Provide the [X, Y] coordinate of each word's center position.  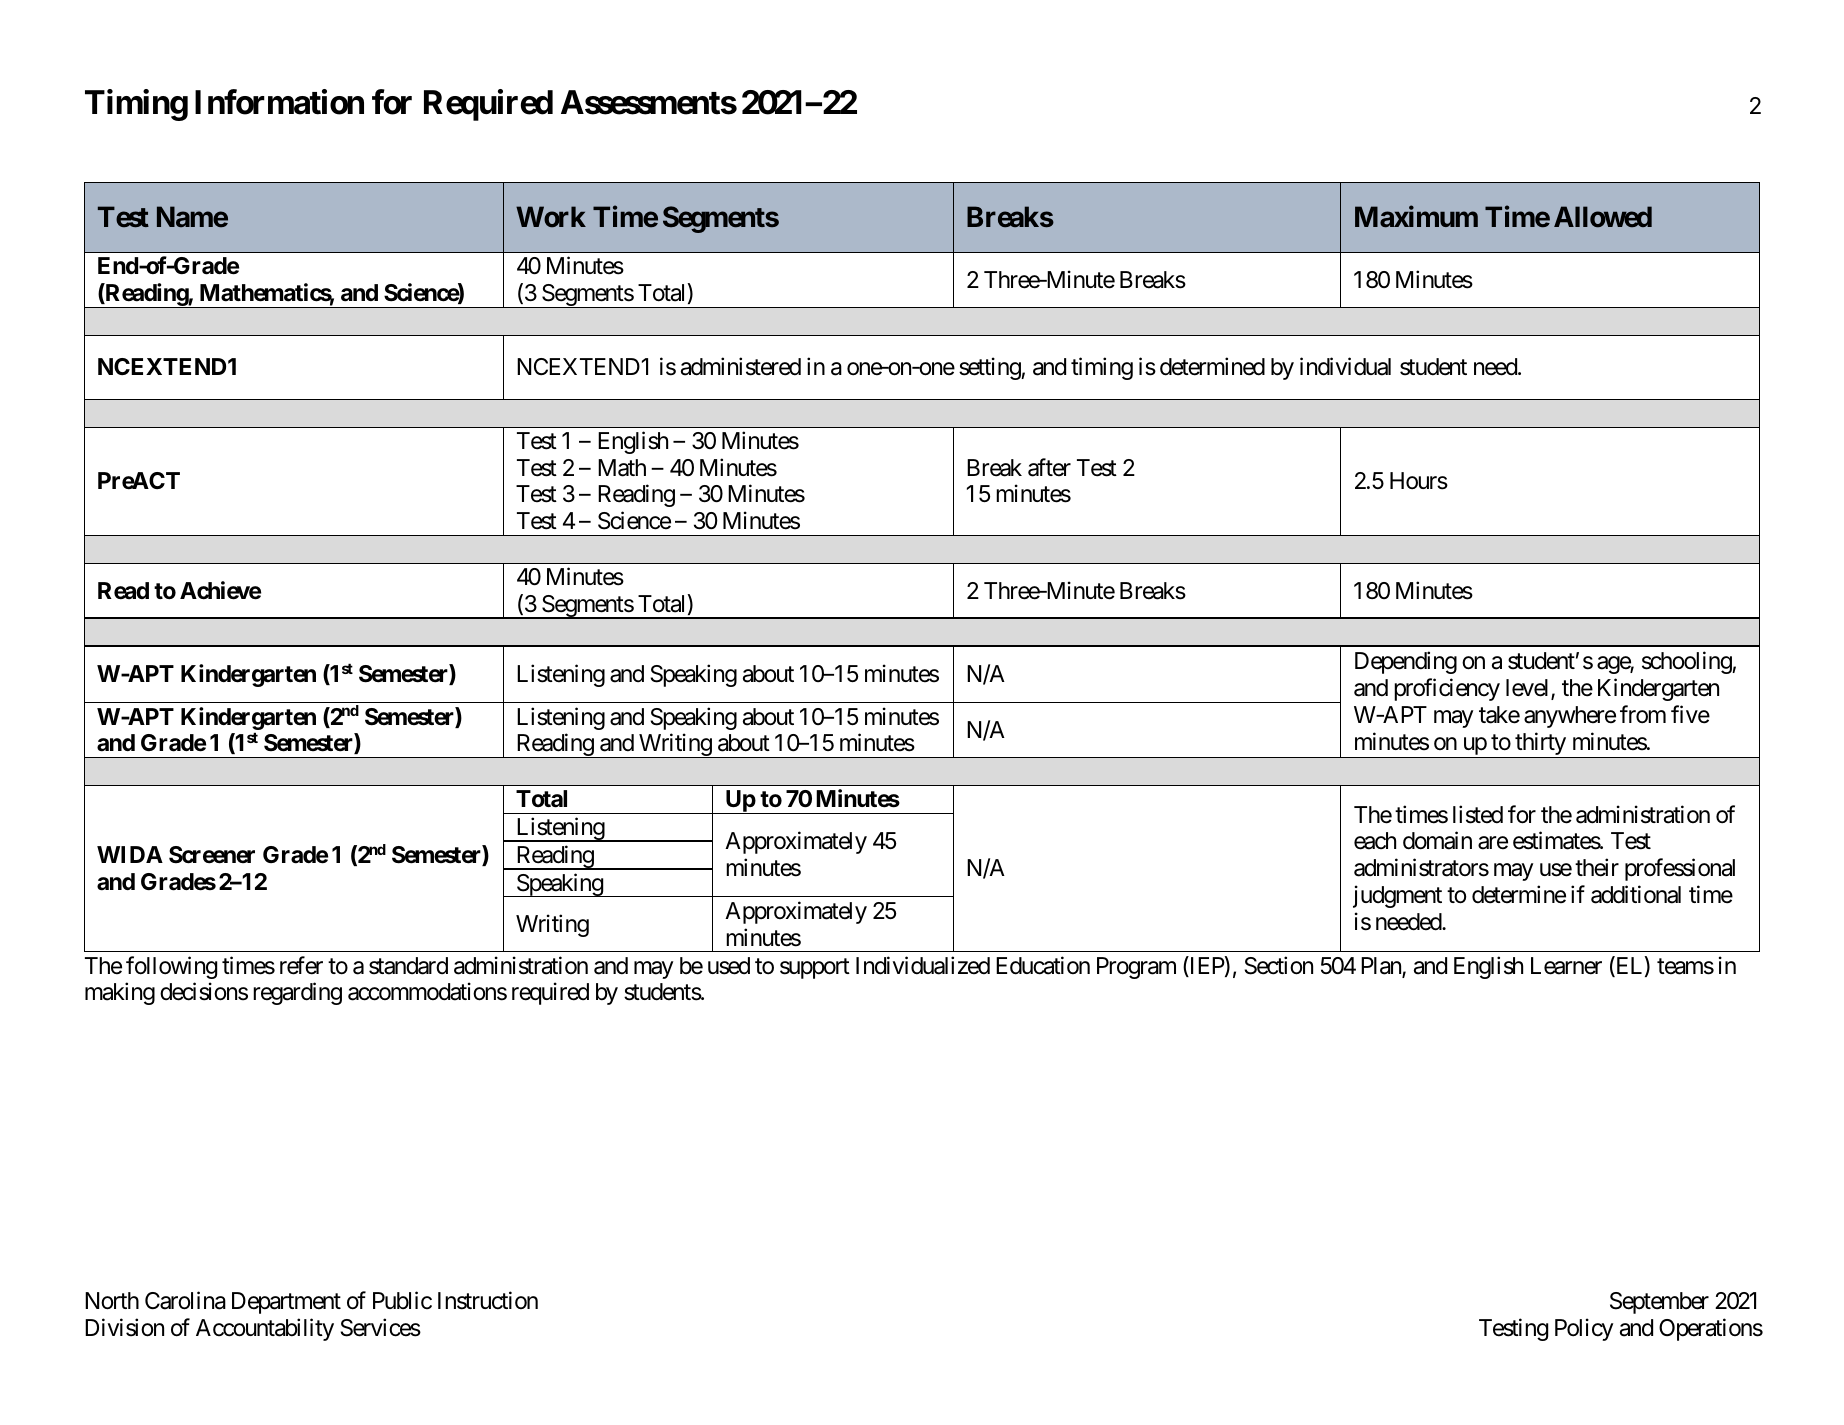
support [815, 968]
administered [741, 366]
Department [286, 1303]
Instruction [488, 1300]
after [1049, 467]
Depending [1406, 662]
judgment [1397, 896]
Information [279, 102]
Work [551, 217]
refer [301, 965]
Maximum [1416, 217]
